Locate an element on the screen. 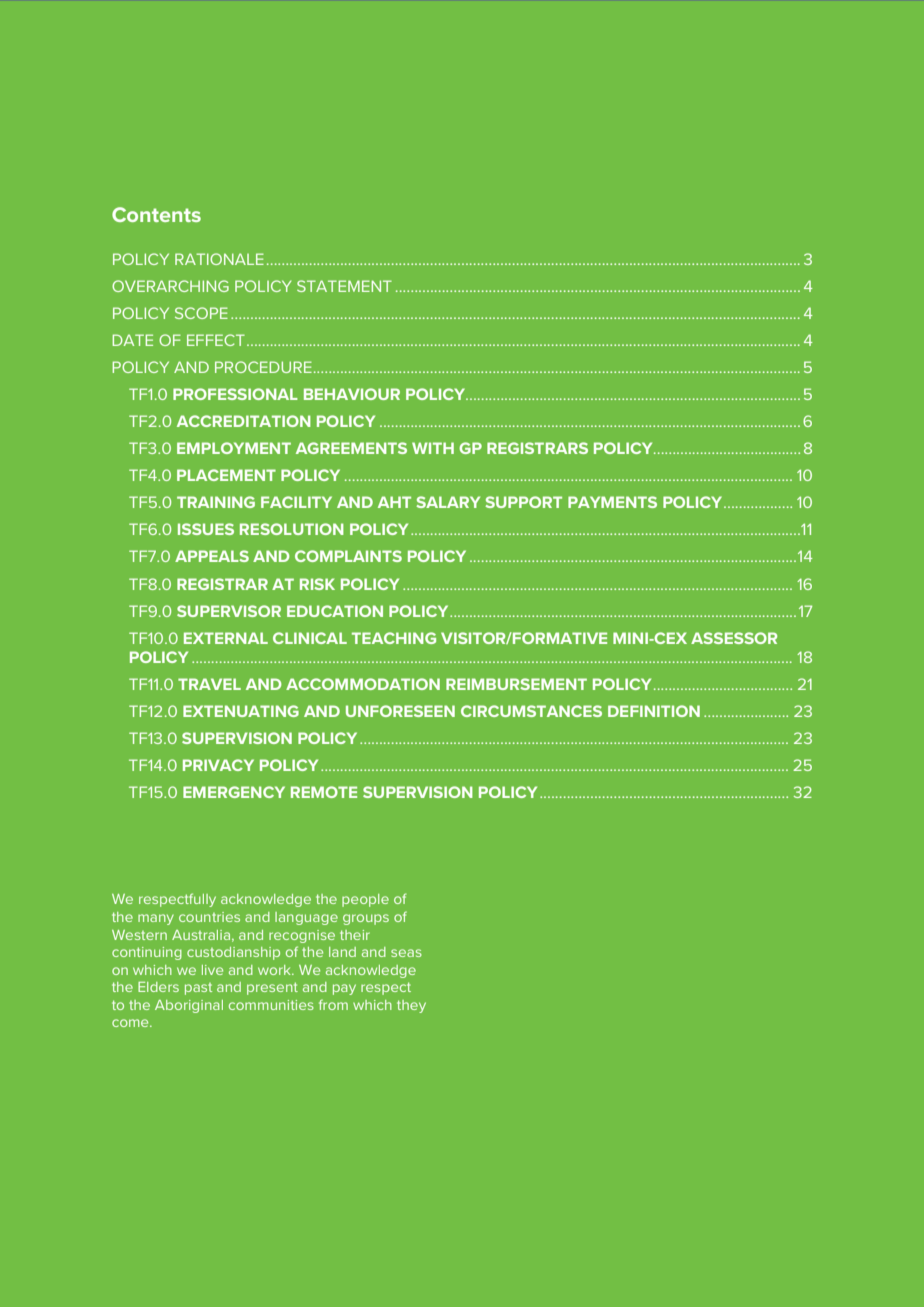 The height and width of the screenshot is (1307, 924). Contents is located at coordinates (156, 214).
